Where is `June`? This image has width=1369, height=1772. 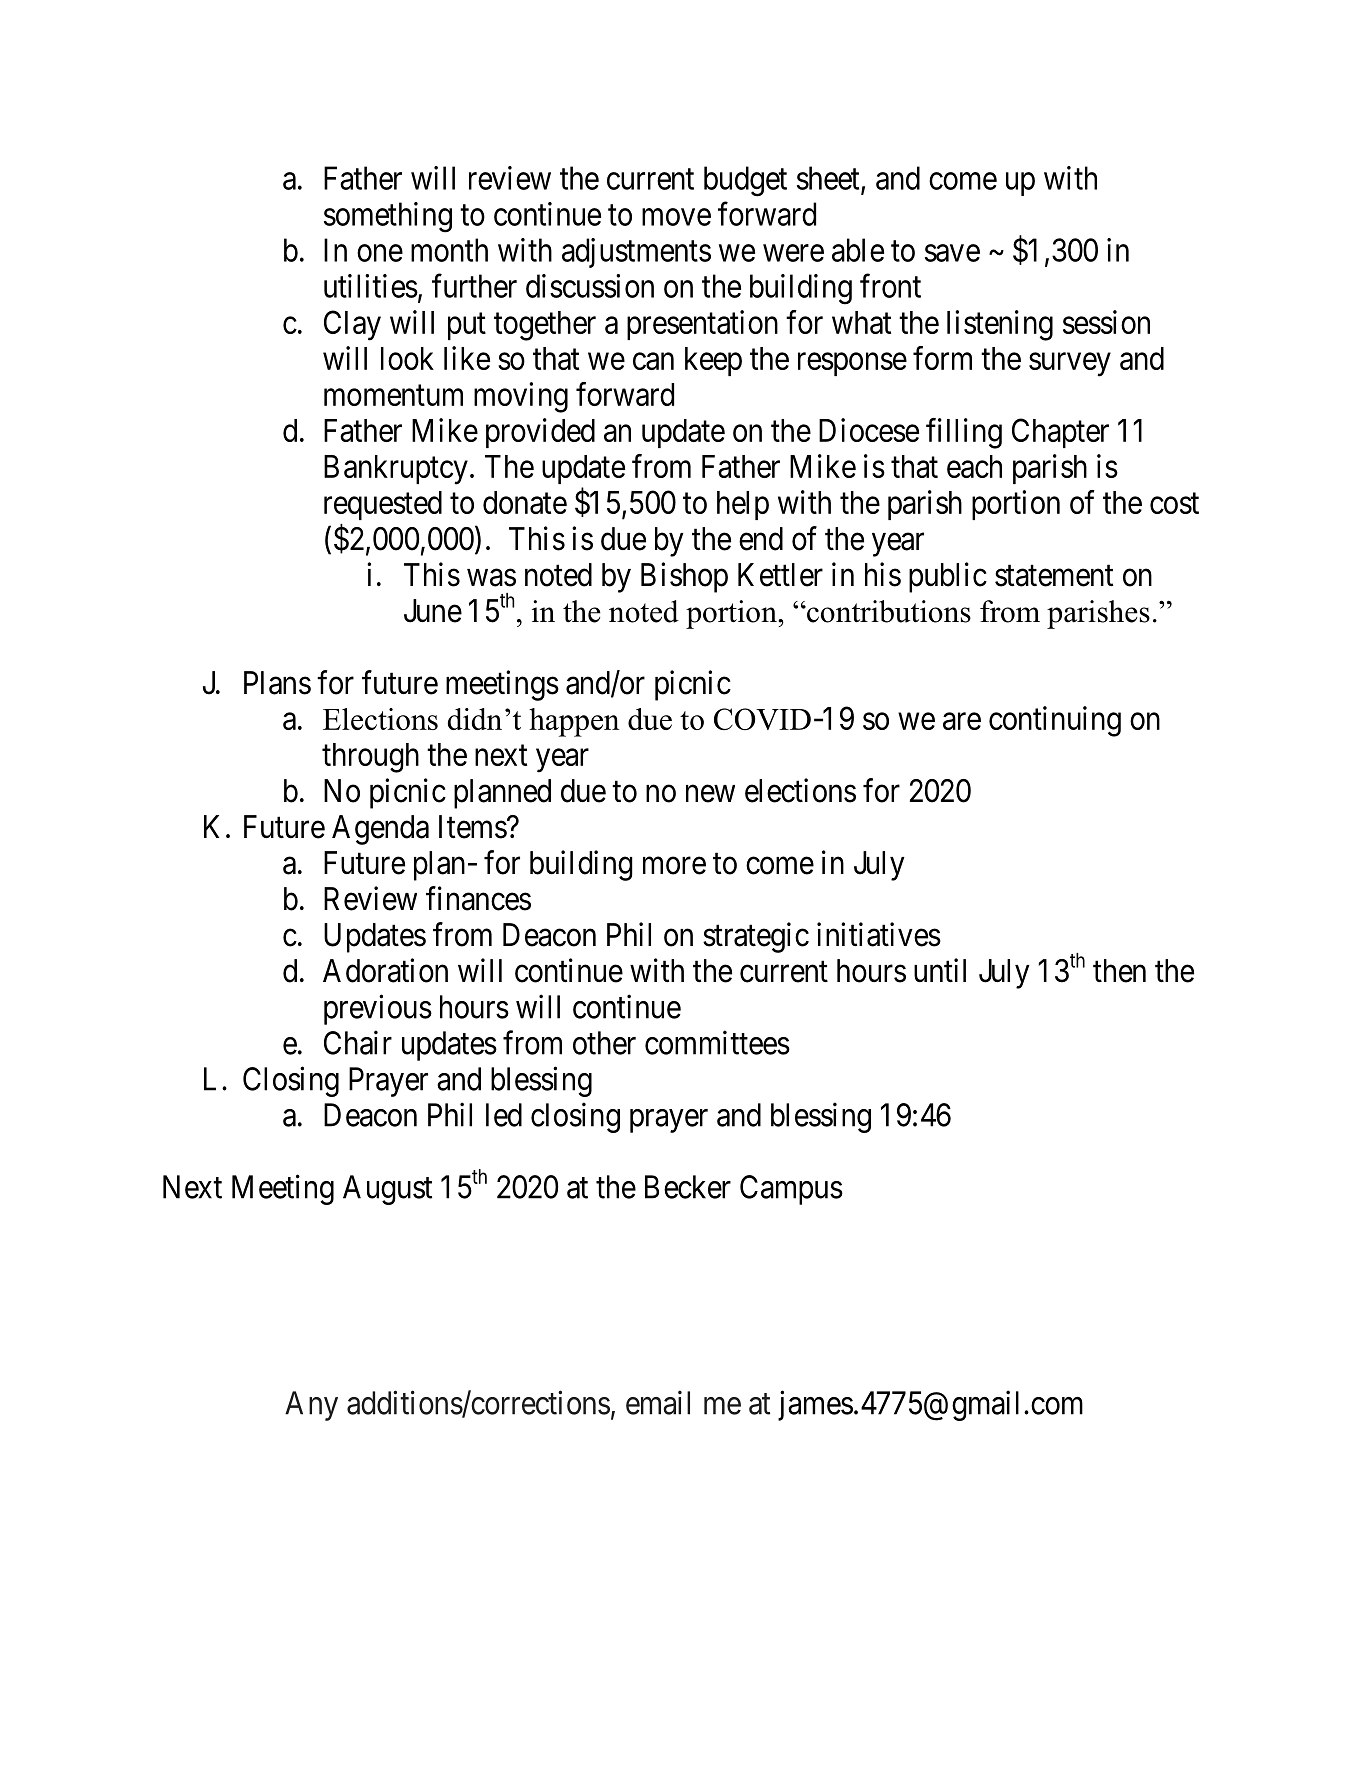
June is located at coordinates (433, 611).
